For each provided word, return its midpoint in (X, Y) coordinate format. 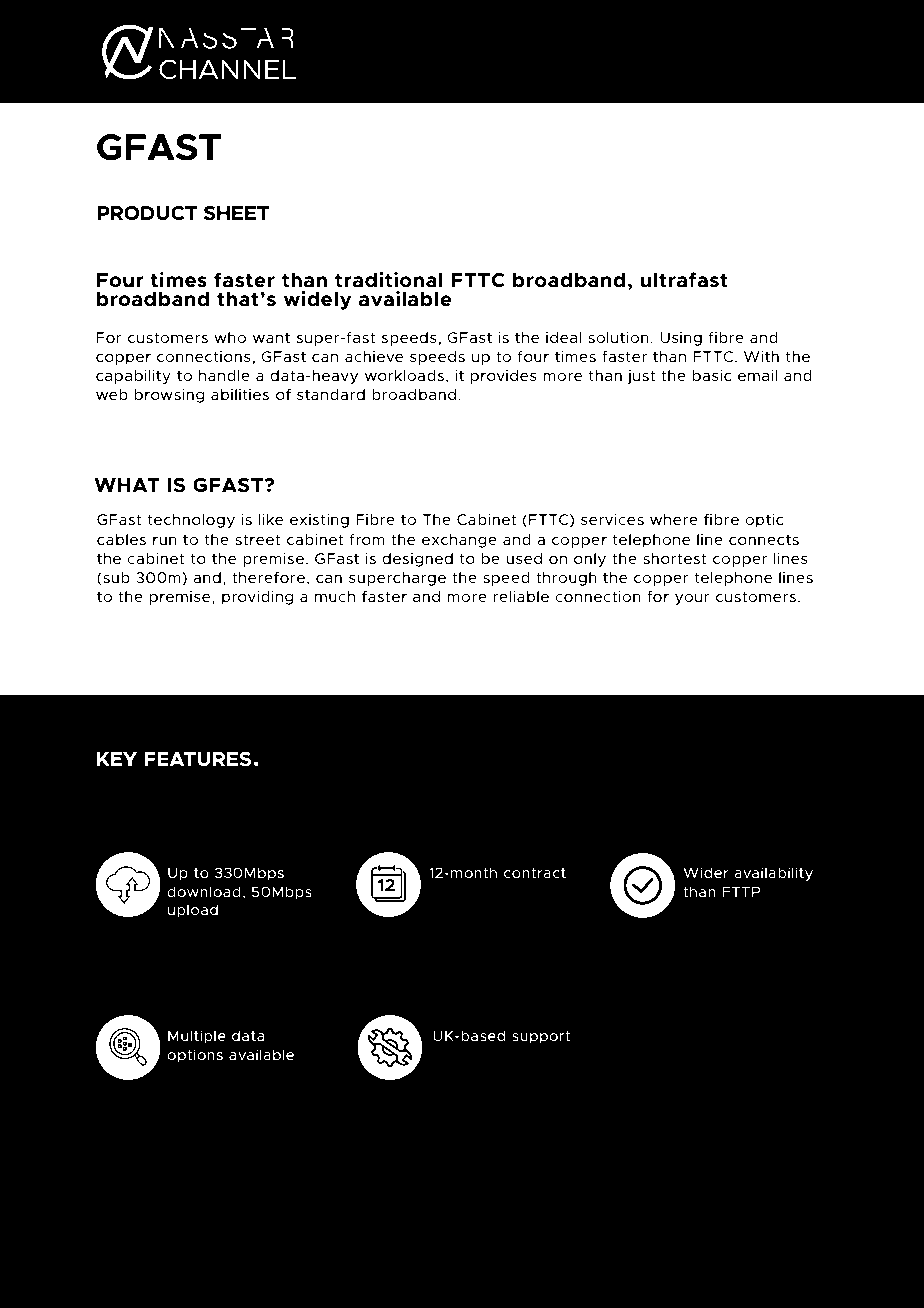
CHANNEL (227, 69)
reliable (521, 596)
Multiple (197, 1037)
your (692, 599)
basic (712, 375)
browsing (169, 396)
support (541, 1037)
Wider (706, 872)
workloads (404, 375)
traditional (389, 280)
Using (681, 339)
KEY (117, 759)
